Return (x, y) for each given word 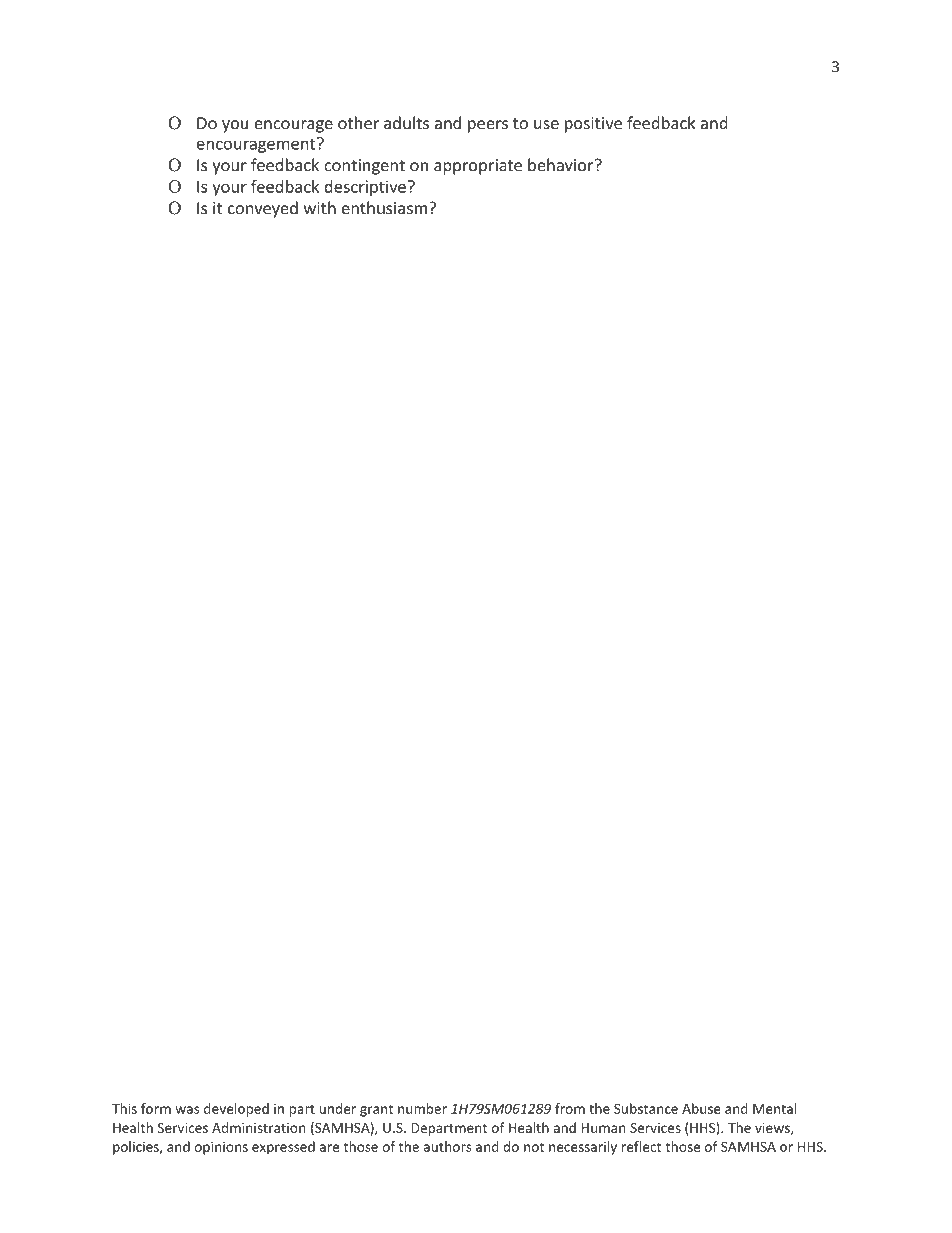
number (422, 1108)
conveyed (263, 209)
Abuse (701, 1108)
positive (593, 125)
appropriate (478, 167)
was (187, 1110)
